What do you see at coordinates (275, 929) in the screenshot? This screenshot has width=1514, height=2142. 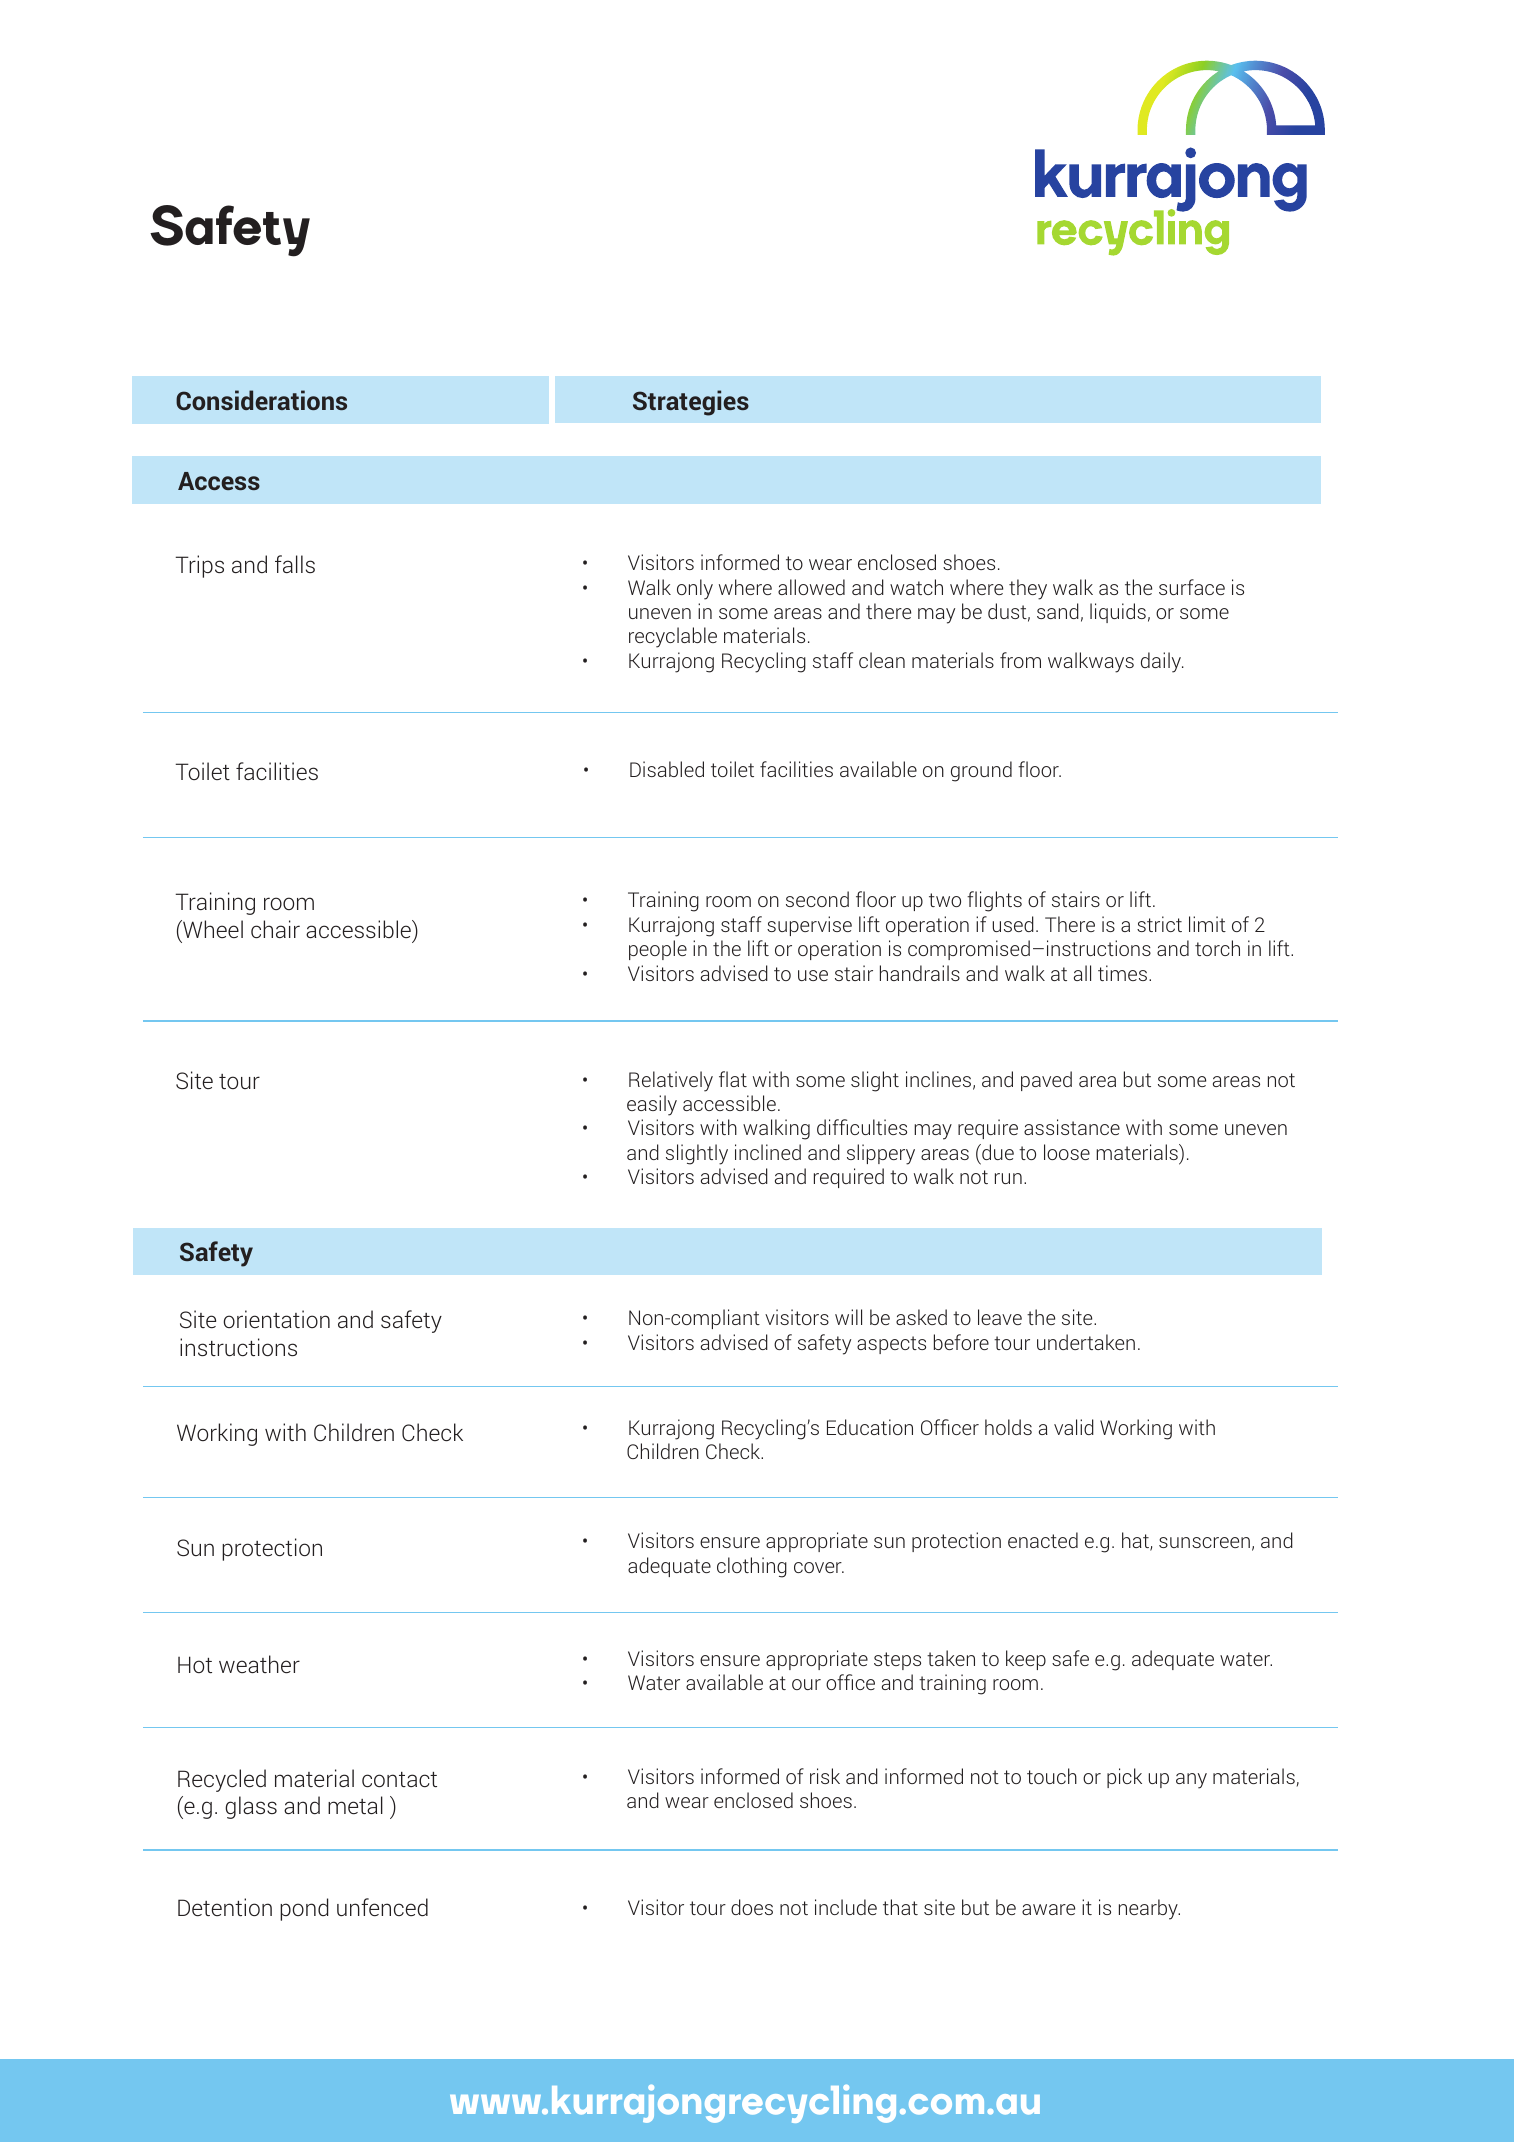 I see `chair` at bounding box center [275, 929].
